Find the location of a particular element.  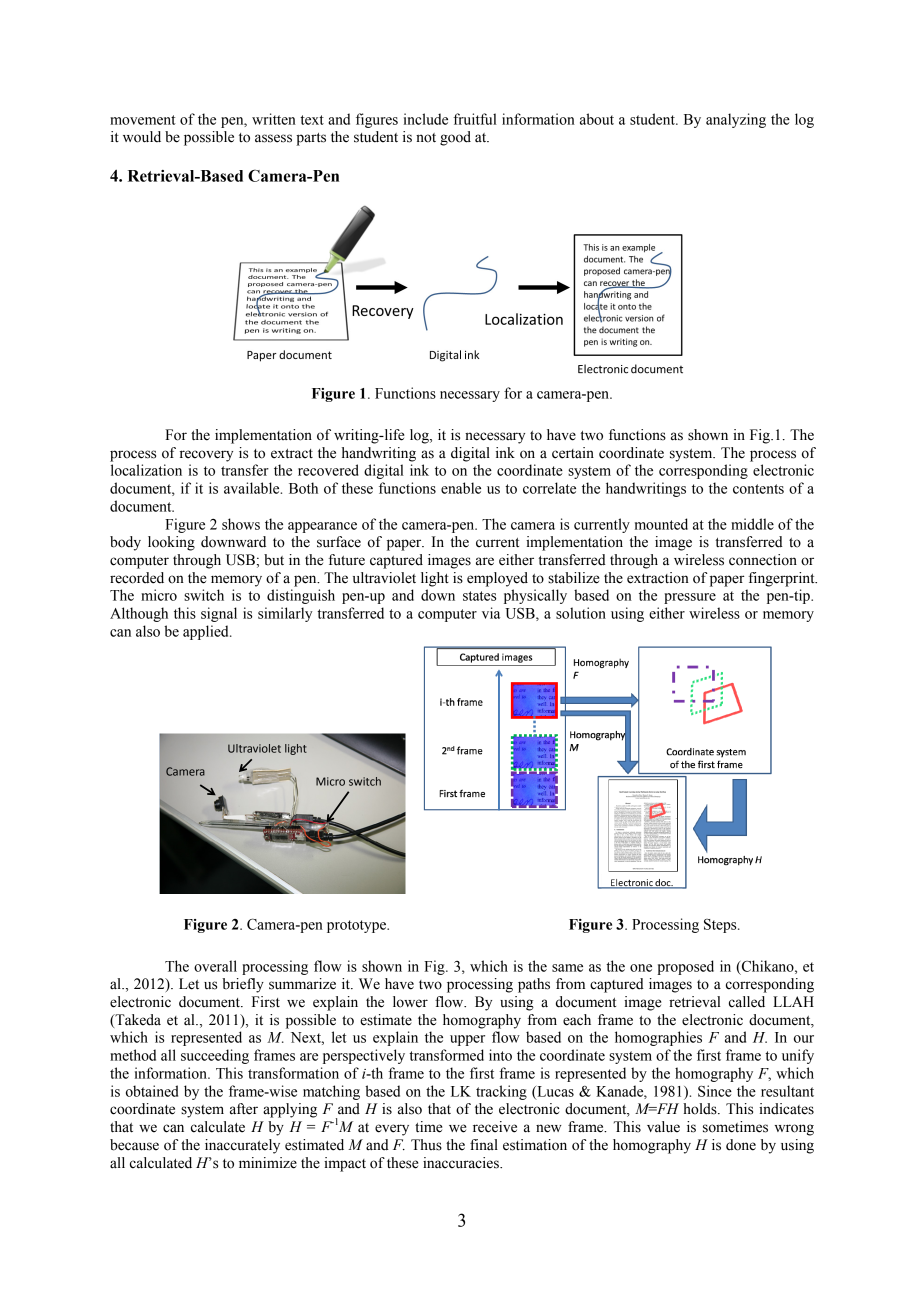

would is located at coordinates (142, 137).
